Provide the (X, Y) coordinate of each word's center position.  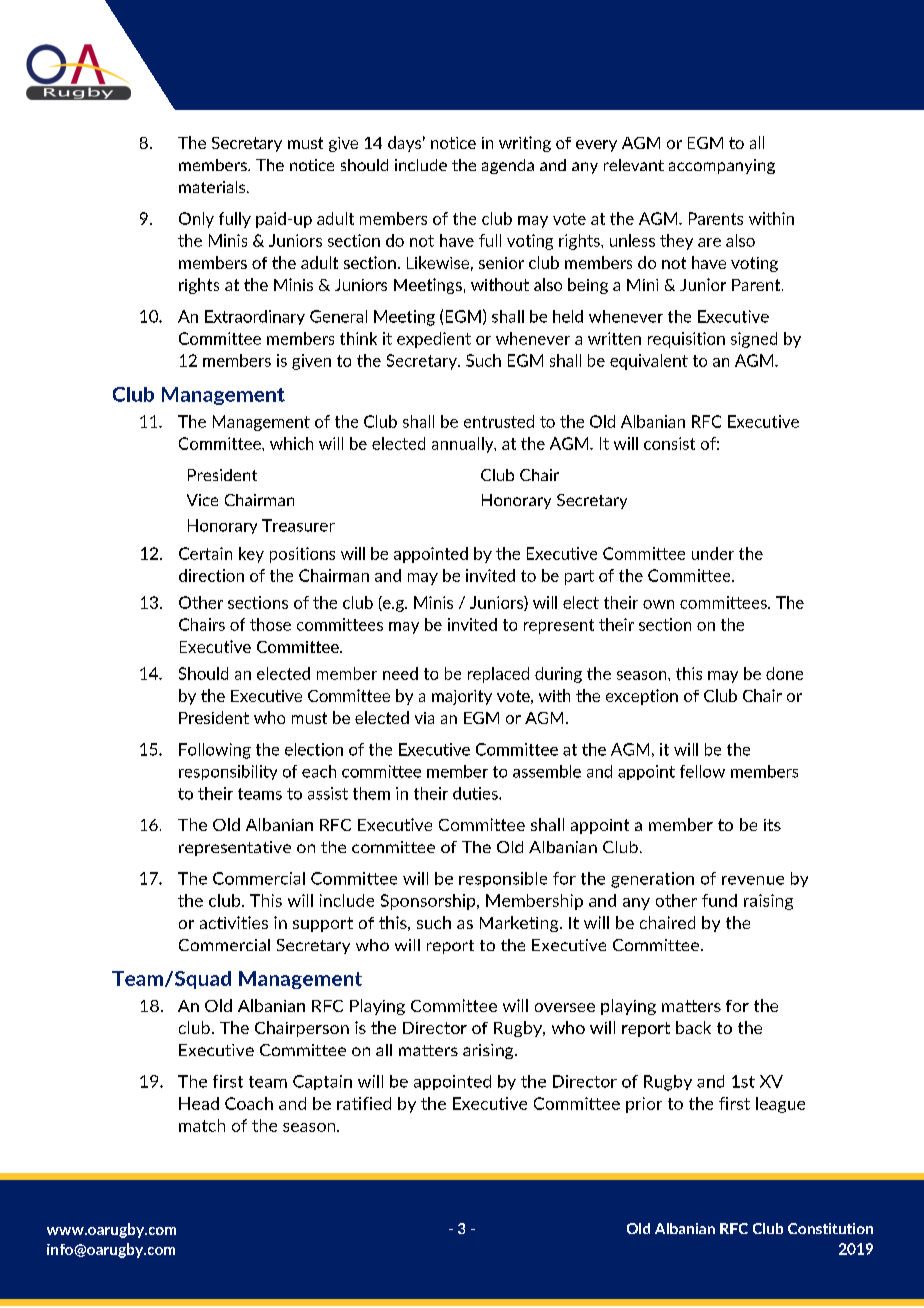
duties (476, 793)
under (713, 553)
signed (754, 340)
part (579, 577)
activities (234, 922)
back (693, 1027)
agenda (508, 166)
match (202, 1125)
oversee (565, 1007)
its (772, 825)
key (251, 555)
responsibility (228, 772)
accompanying (722, 166)
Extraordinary (255, 317)
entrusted (499, 421)
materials (213, 187)
